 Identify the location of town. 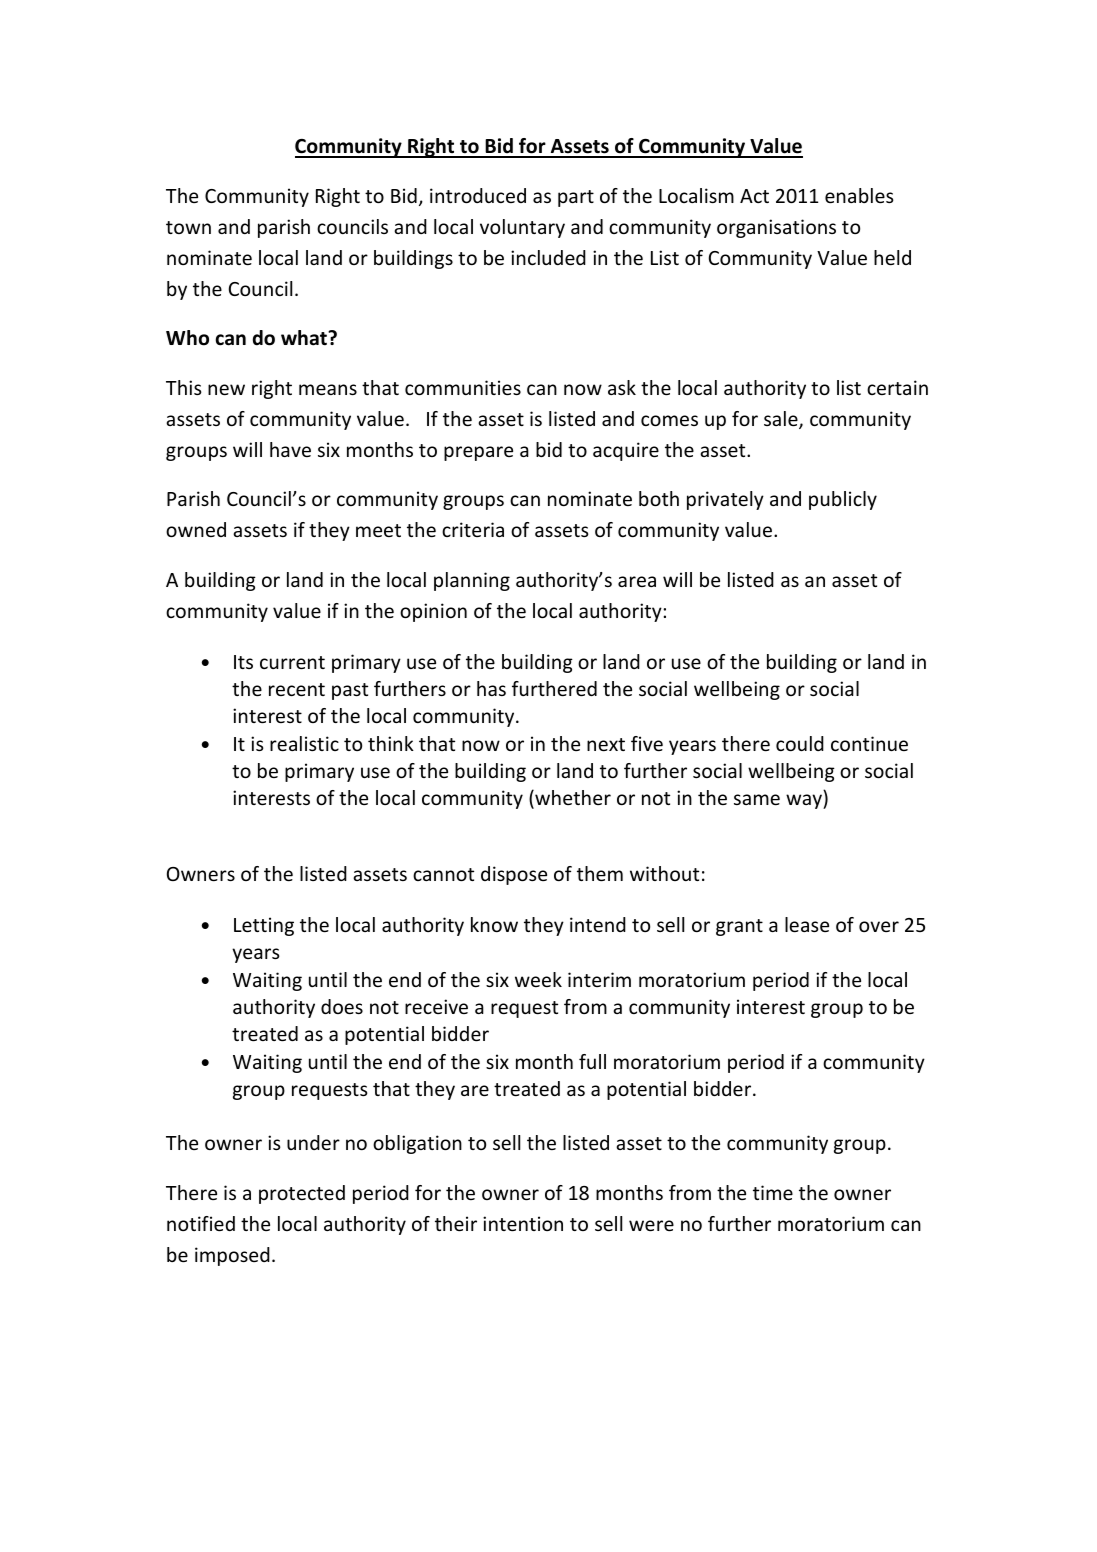
(188, 227).
